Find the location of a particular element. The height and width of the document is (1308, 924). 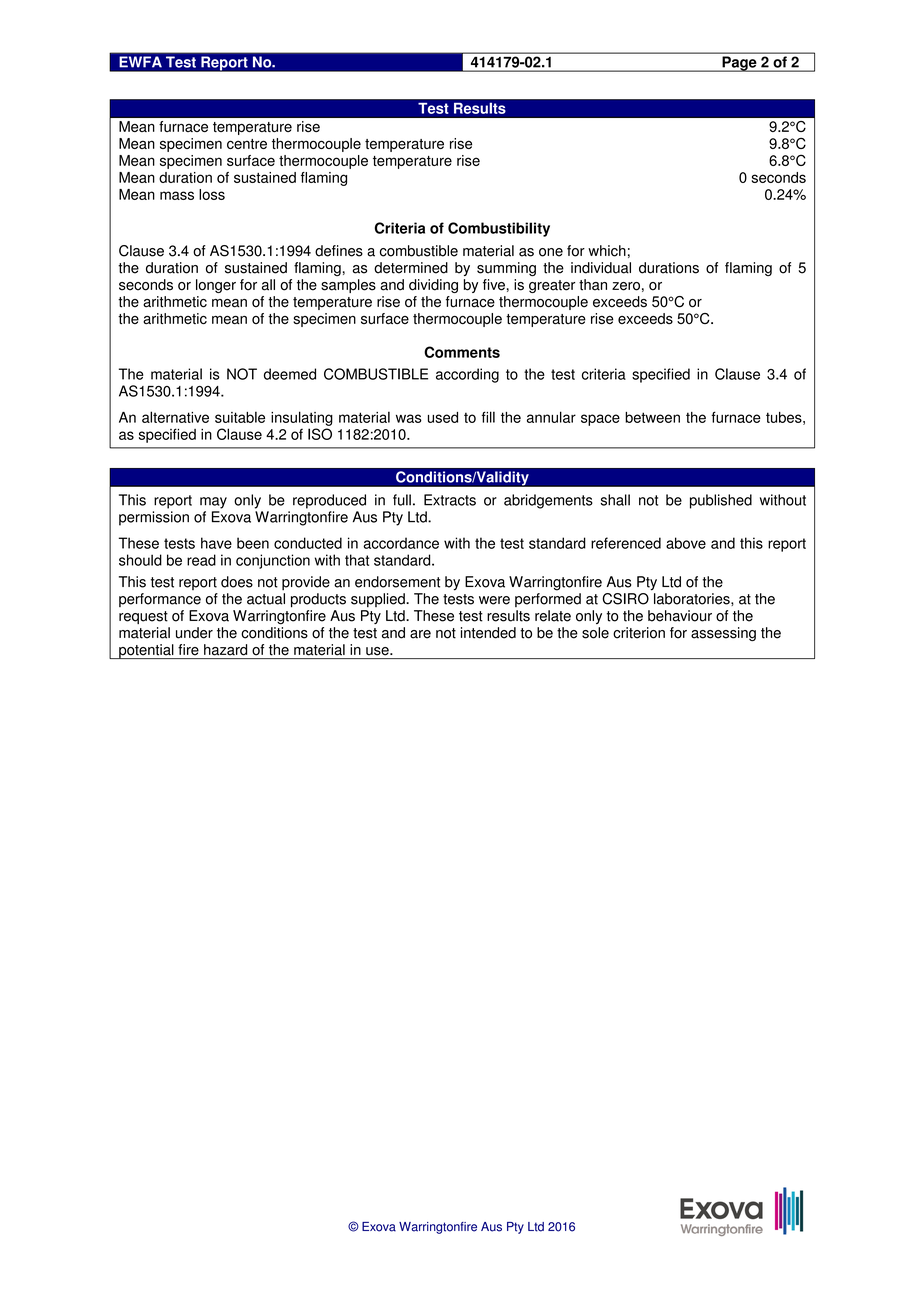

deemed is located at coordinates (290, 374).
